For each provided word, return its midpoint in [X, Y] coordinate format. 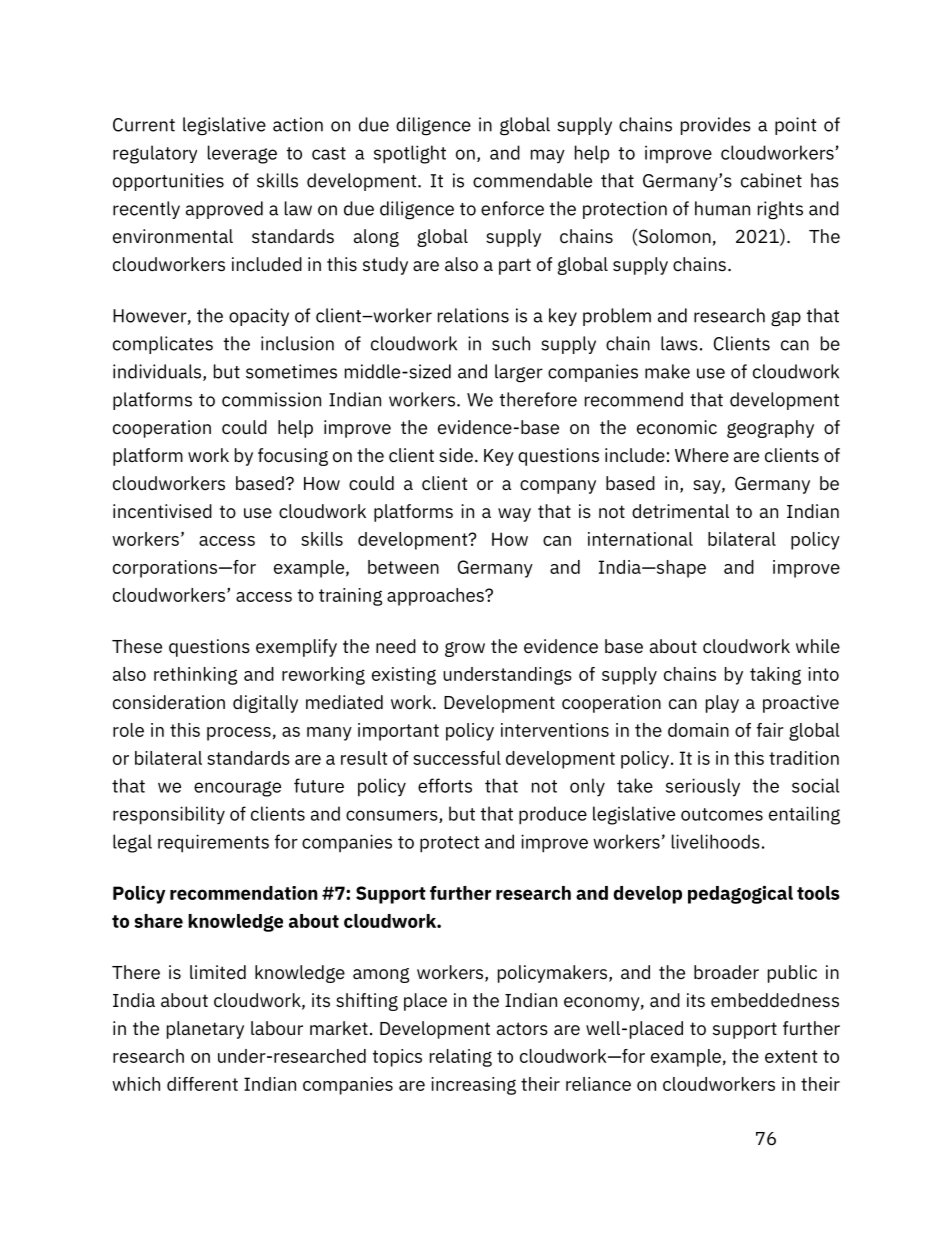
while [818, 646]
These [137, 646]
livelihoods [716, 841]
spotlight [410, 154]
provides [716, 126]
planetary [205, 1030]
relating [461, 1058]
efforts [445, 785]
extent [791, 1056]
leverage [242, 154]
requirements [213, 843]
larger [519, 373]
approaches [436, 597]
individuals [158, 372]
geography [770, 429]
